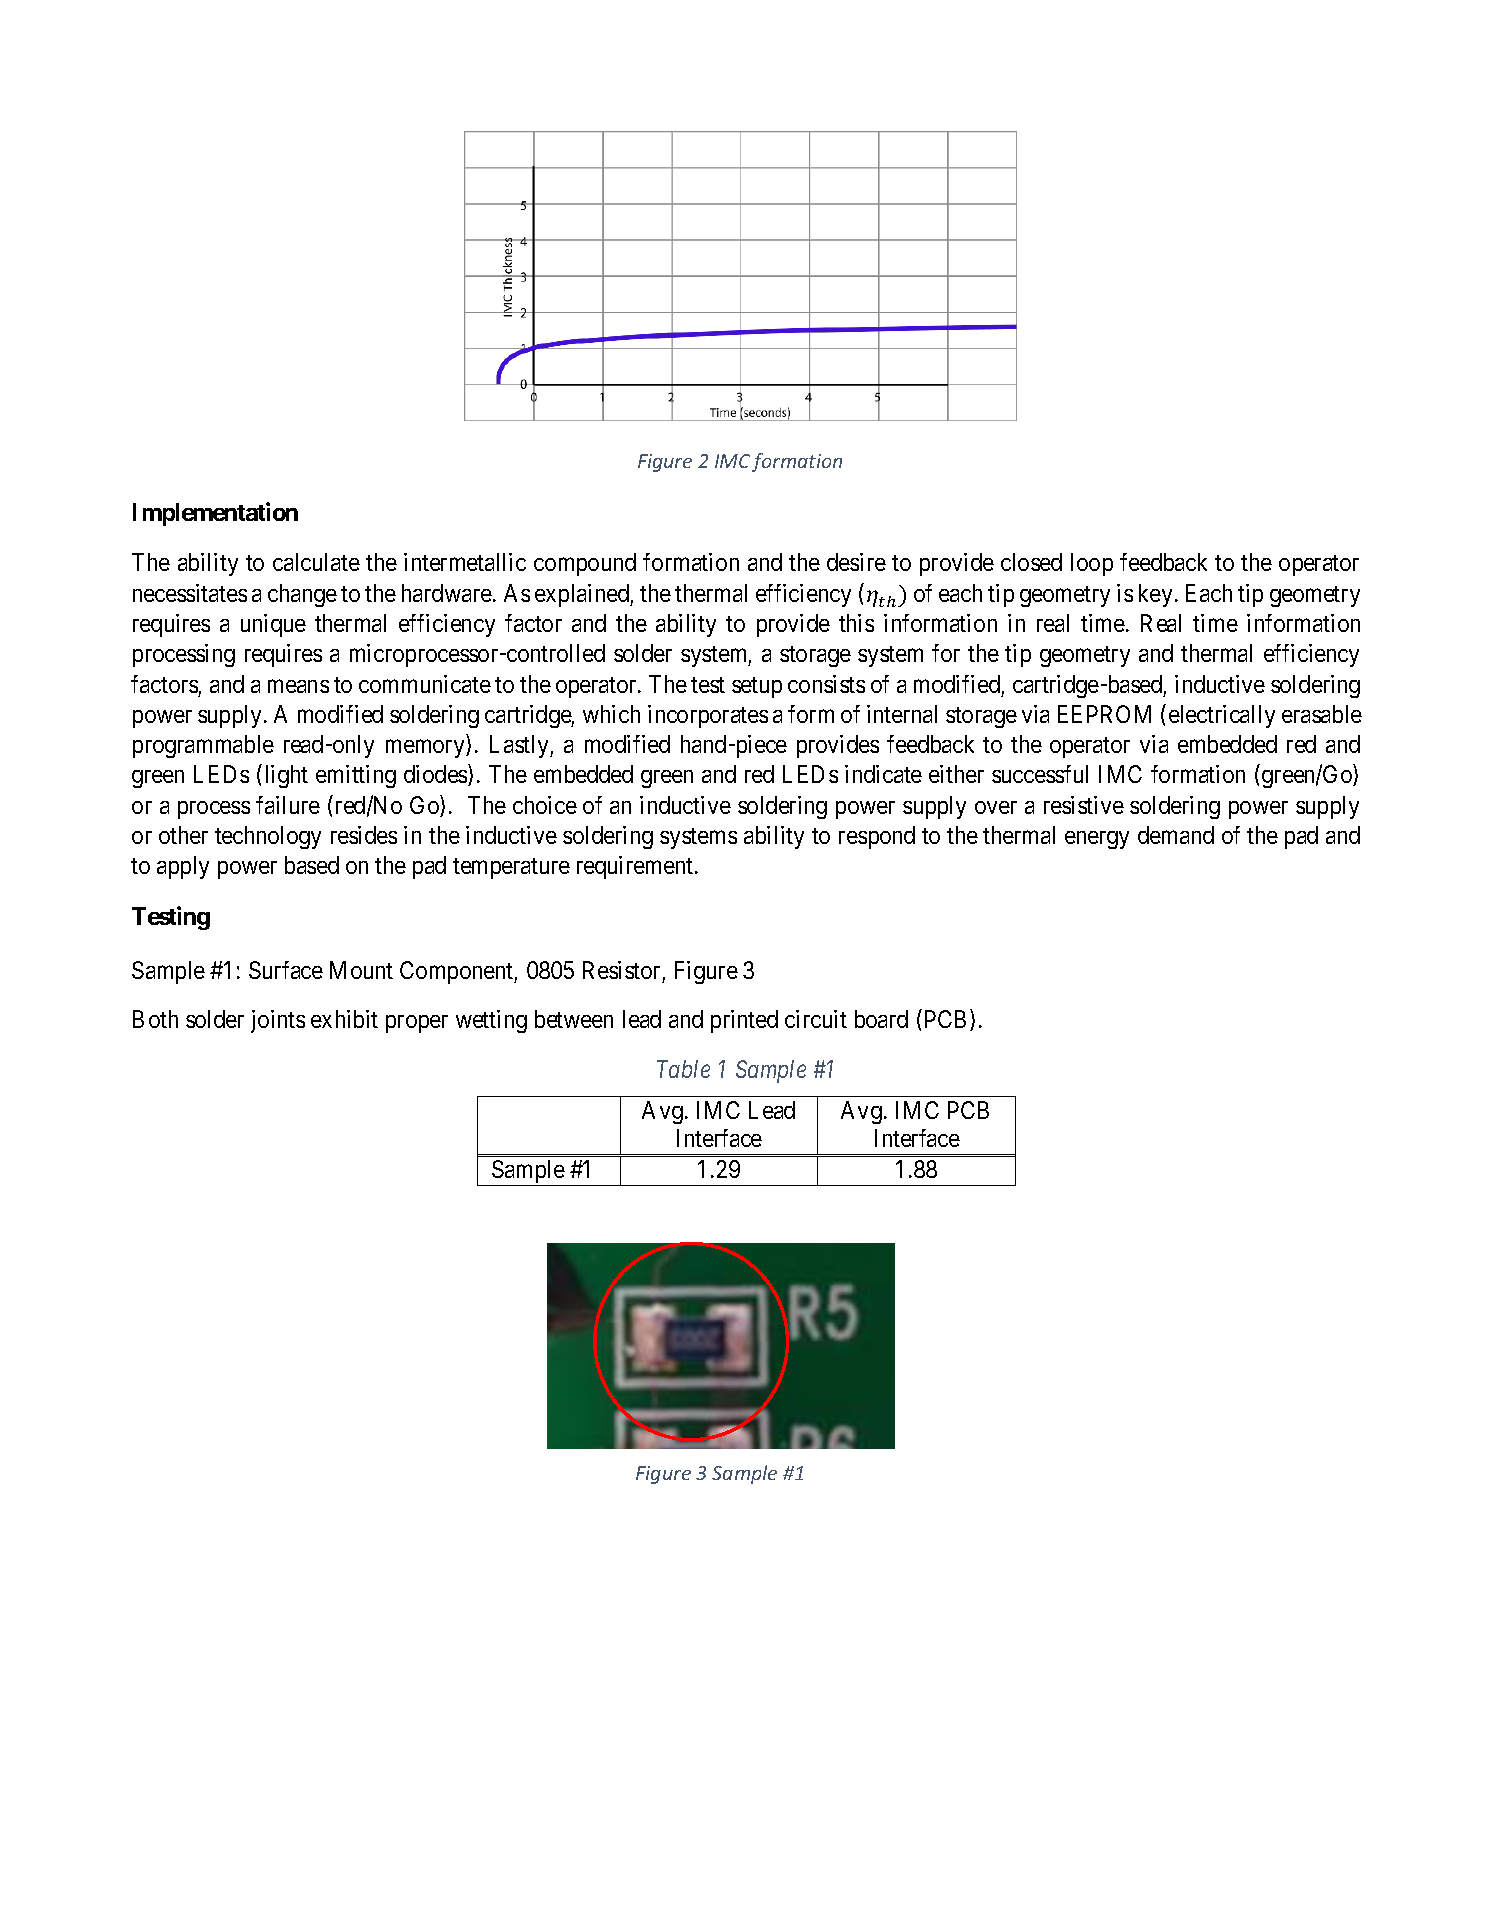  I want to click on desire, so click(856, 562).
